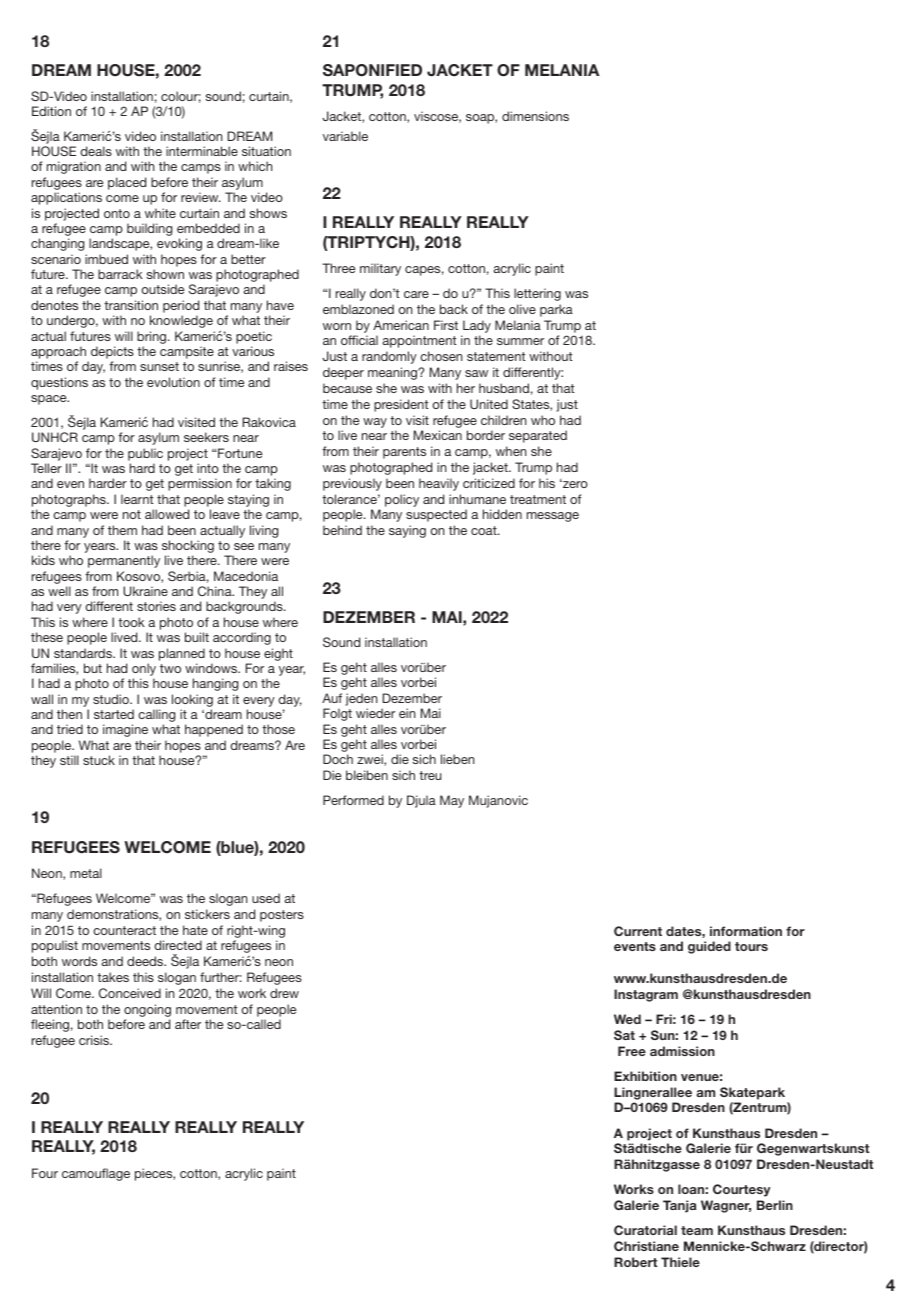 The width and height of the screenshot is (924, 1308). I want to click on camouflage, so click(96, 1174).
